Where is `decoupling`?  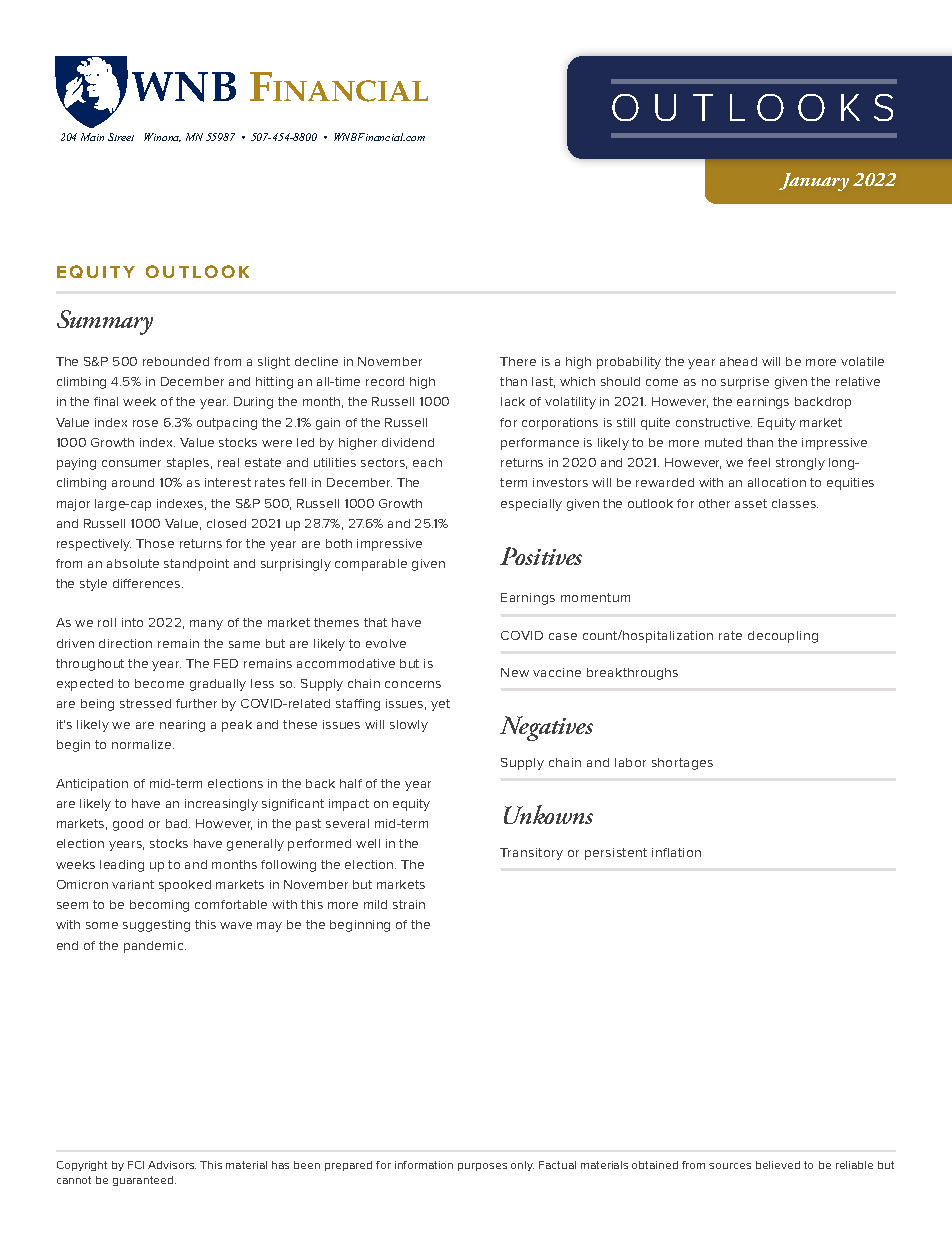 decoupling is located at coordinates (783, 637).
